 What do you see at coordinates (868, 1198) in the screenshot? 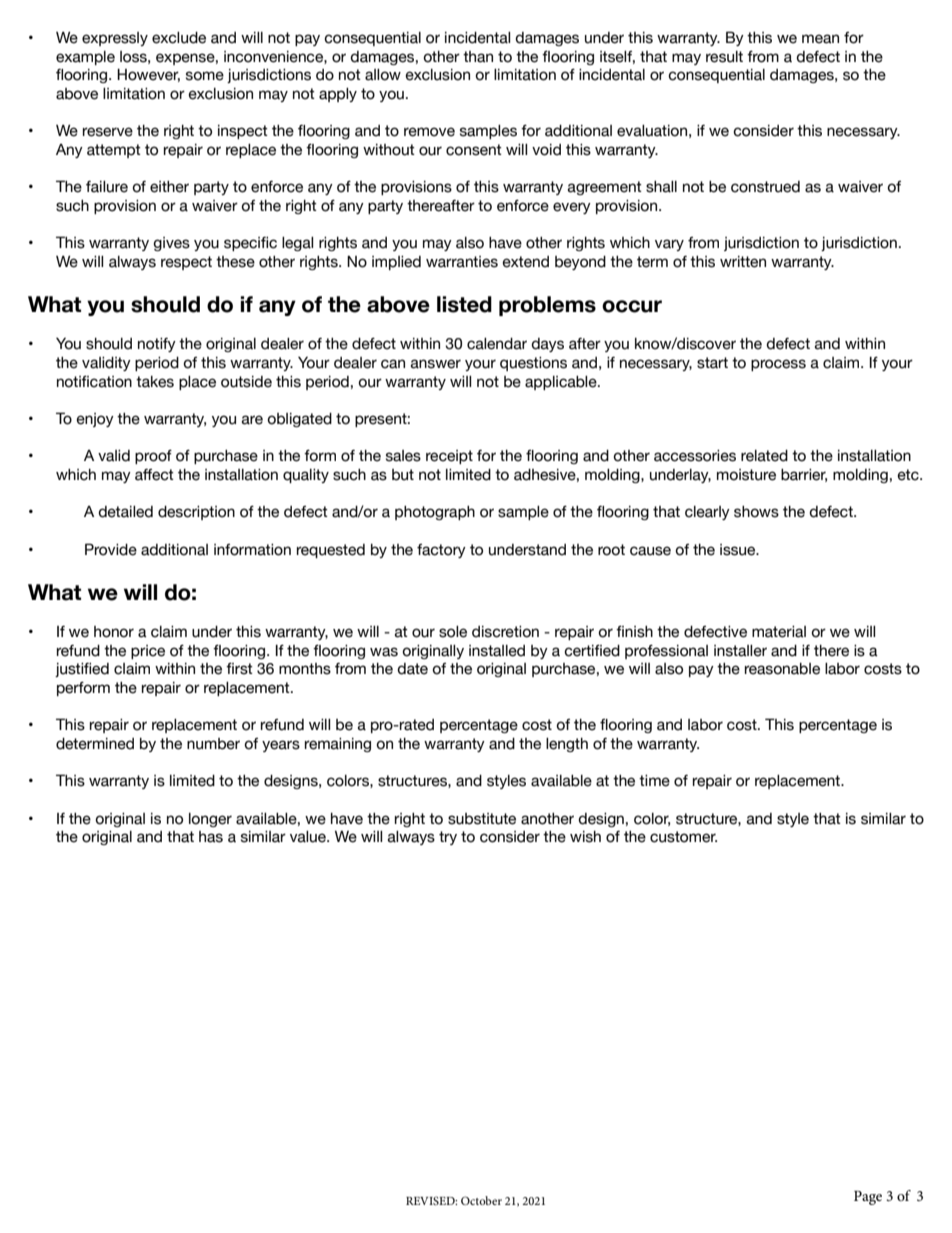
I see `Page` at bounding box center [868, 1198].
